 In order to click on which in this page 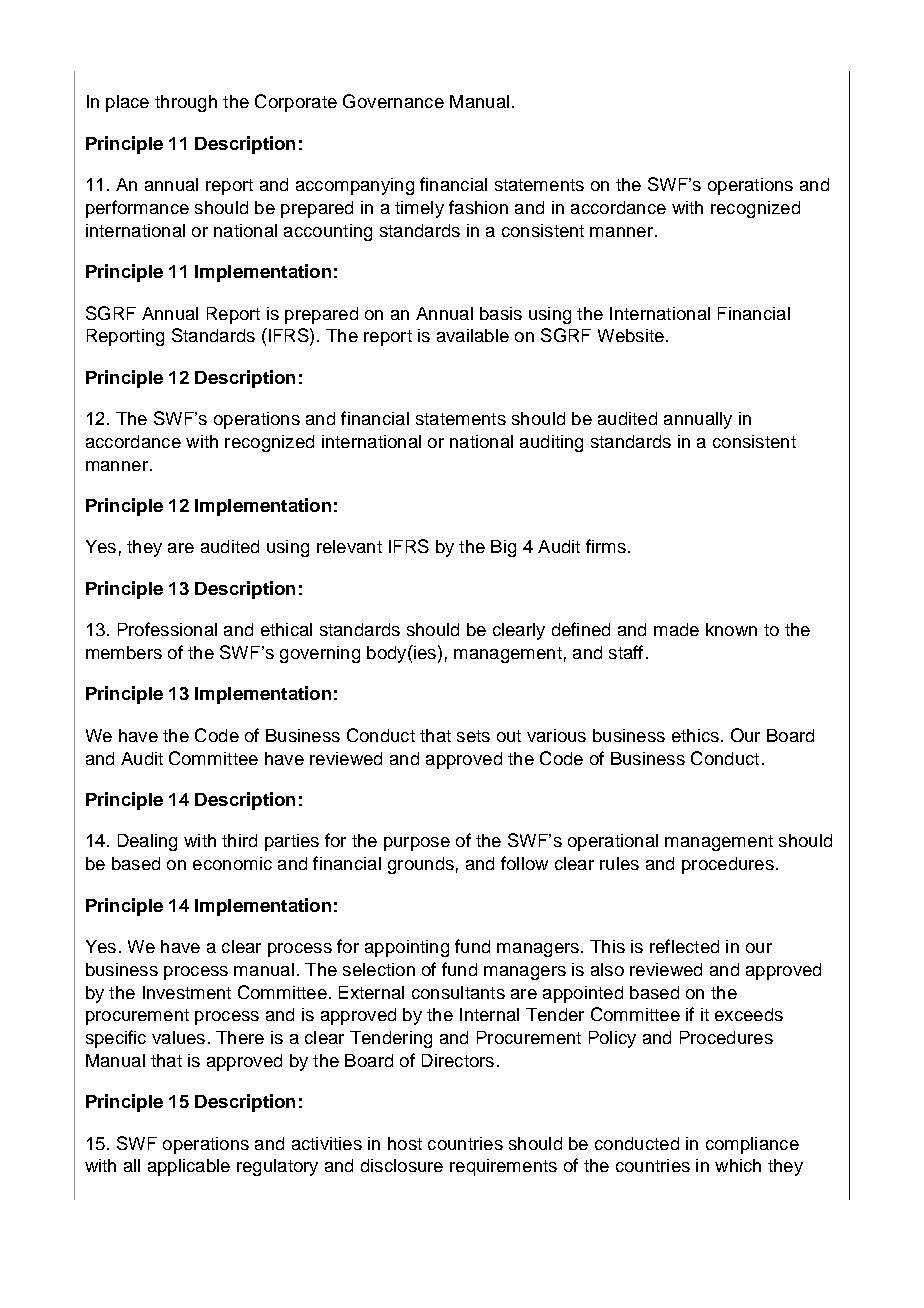, I will do `click(738, 1165)`.
